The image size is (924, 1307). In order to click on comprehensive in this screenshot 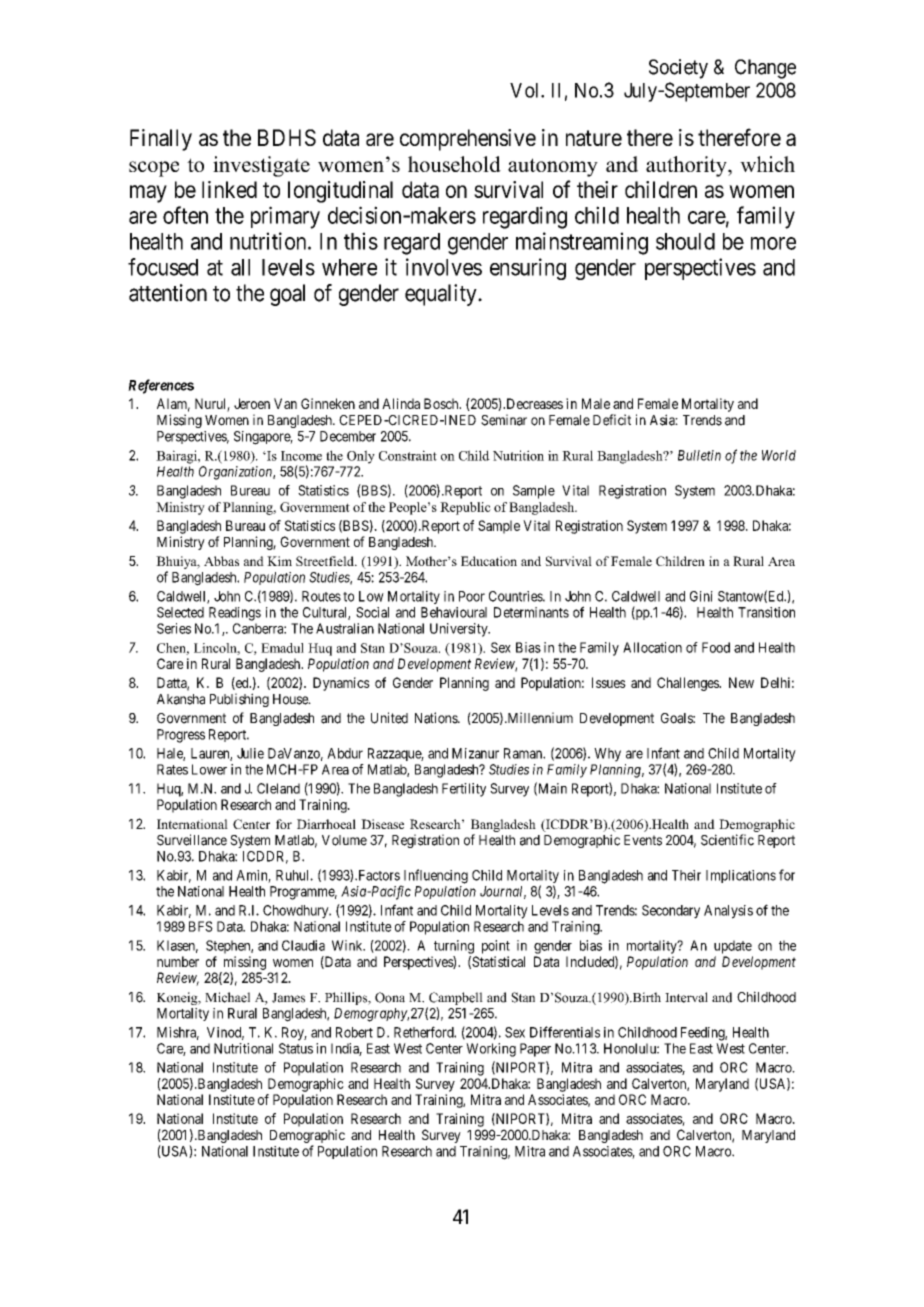, I will do `click(468, 140)`.
